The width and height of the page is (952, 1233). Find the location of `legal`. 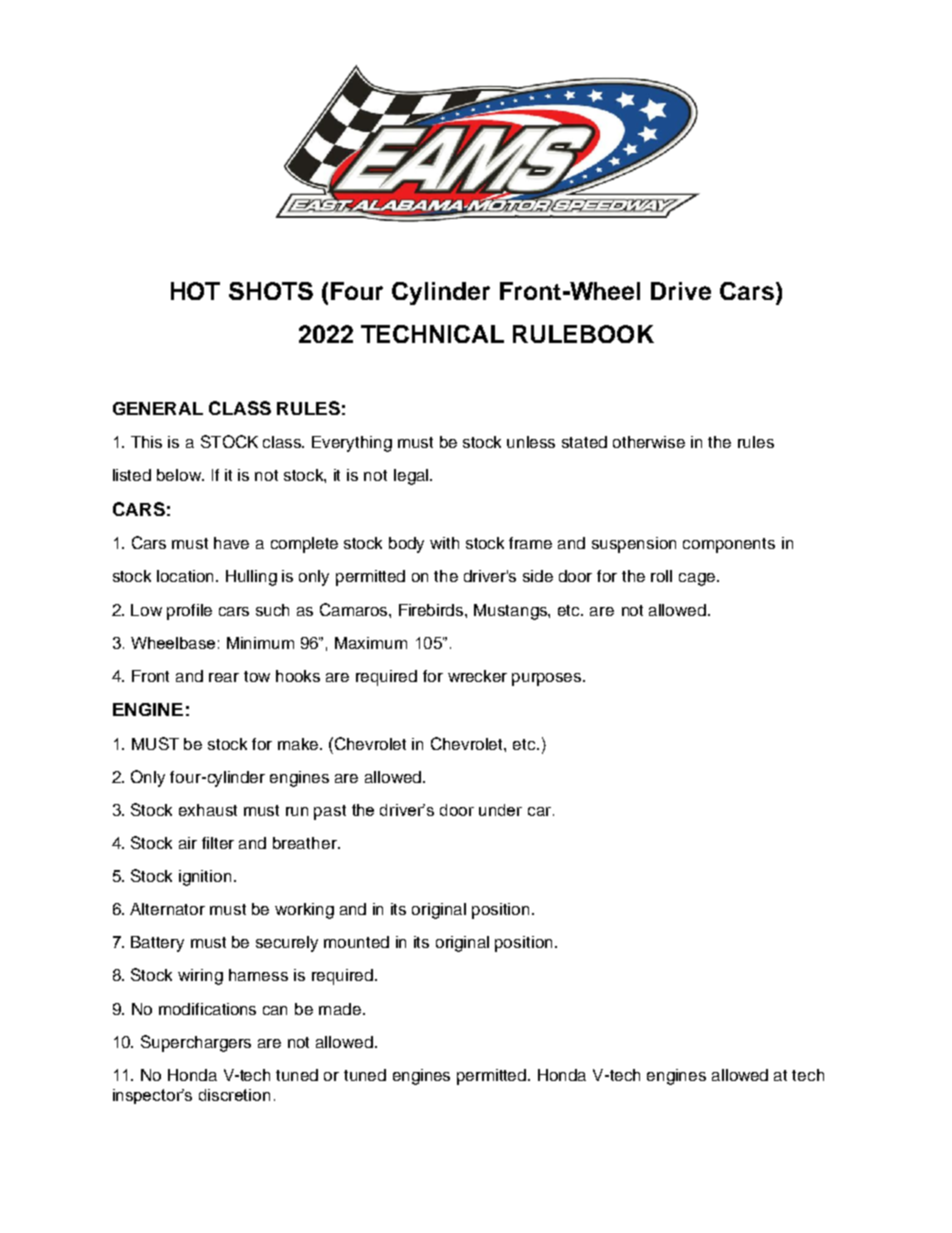

legal is located at coordinates (411, 477).
